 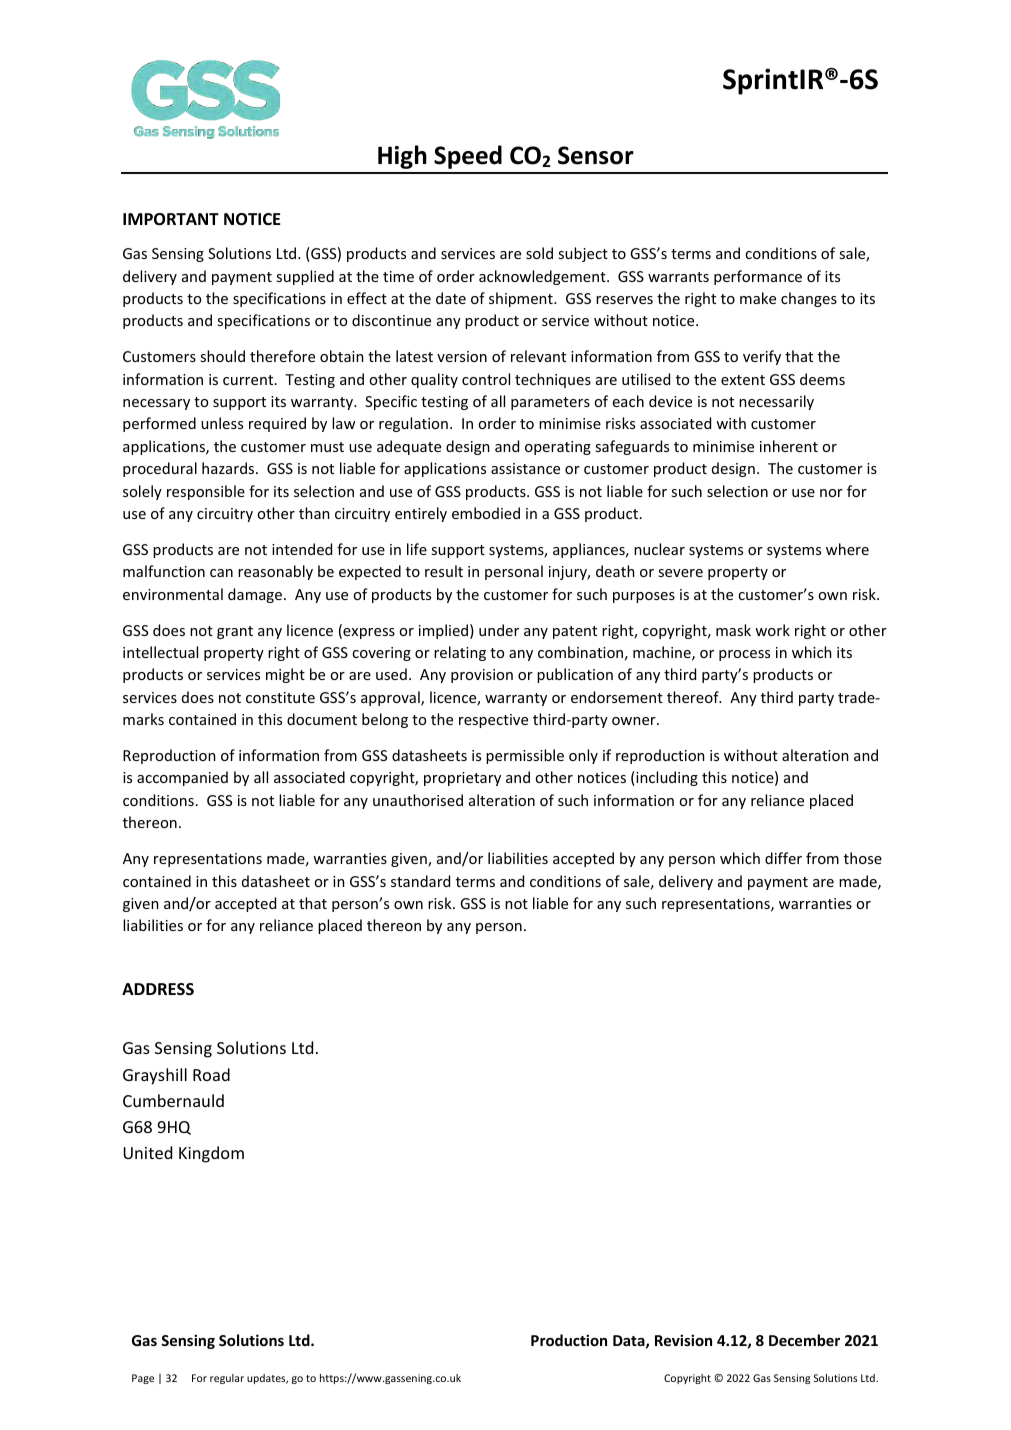 I want to click on sold, so click(x=539, y=253).
